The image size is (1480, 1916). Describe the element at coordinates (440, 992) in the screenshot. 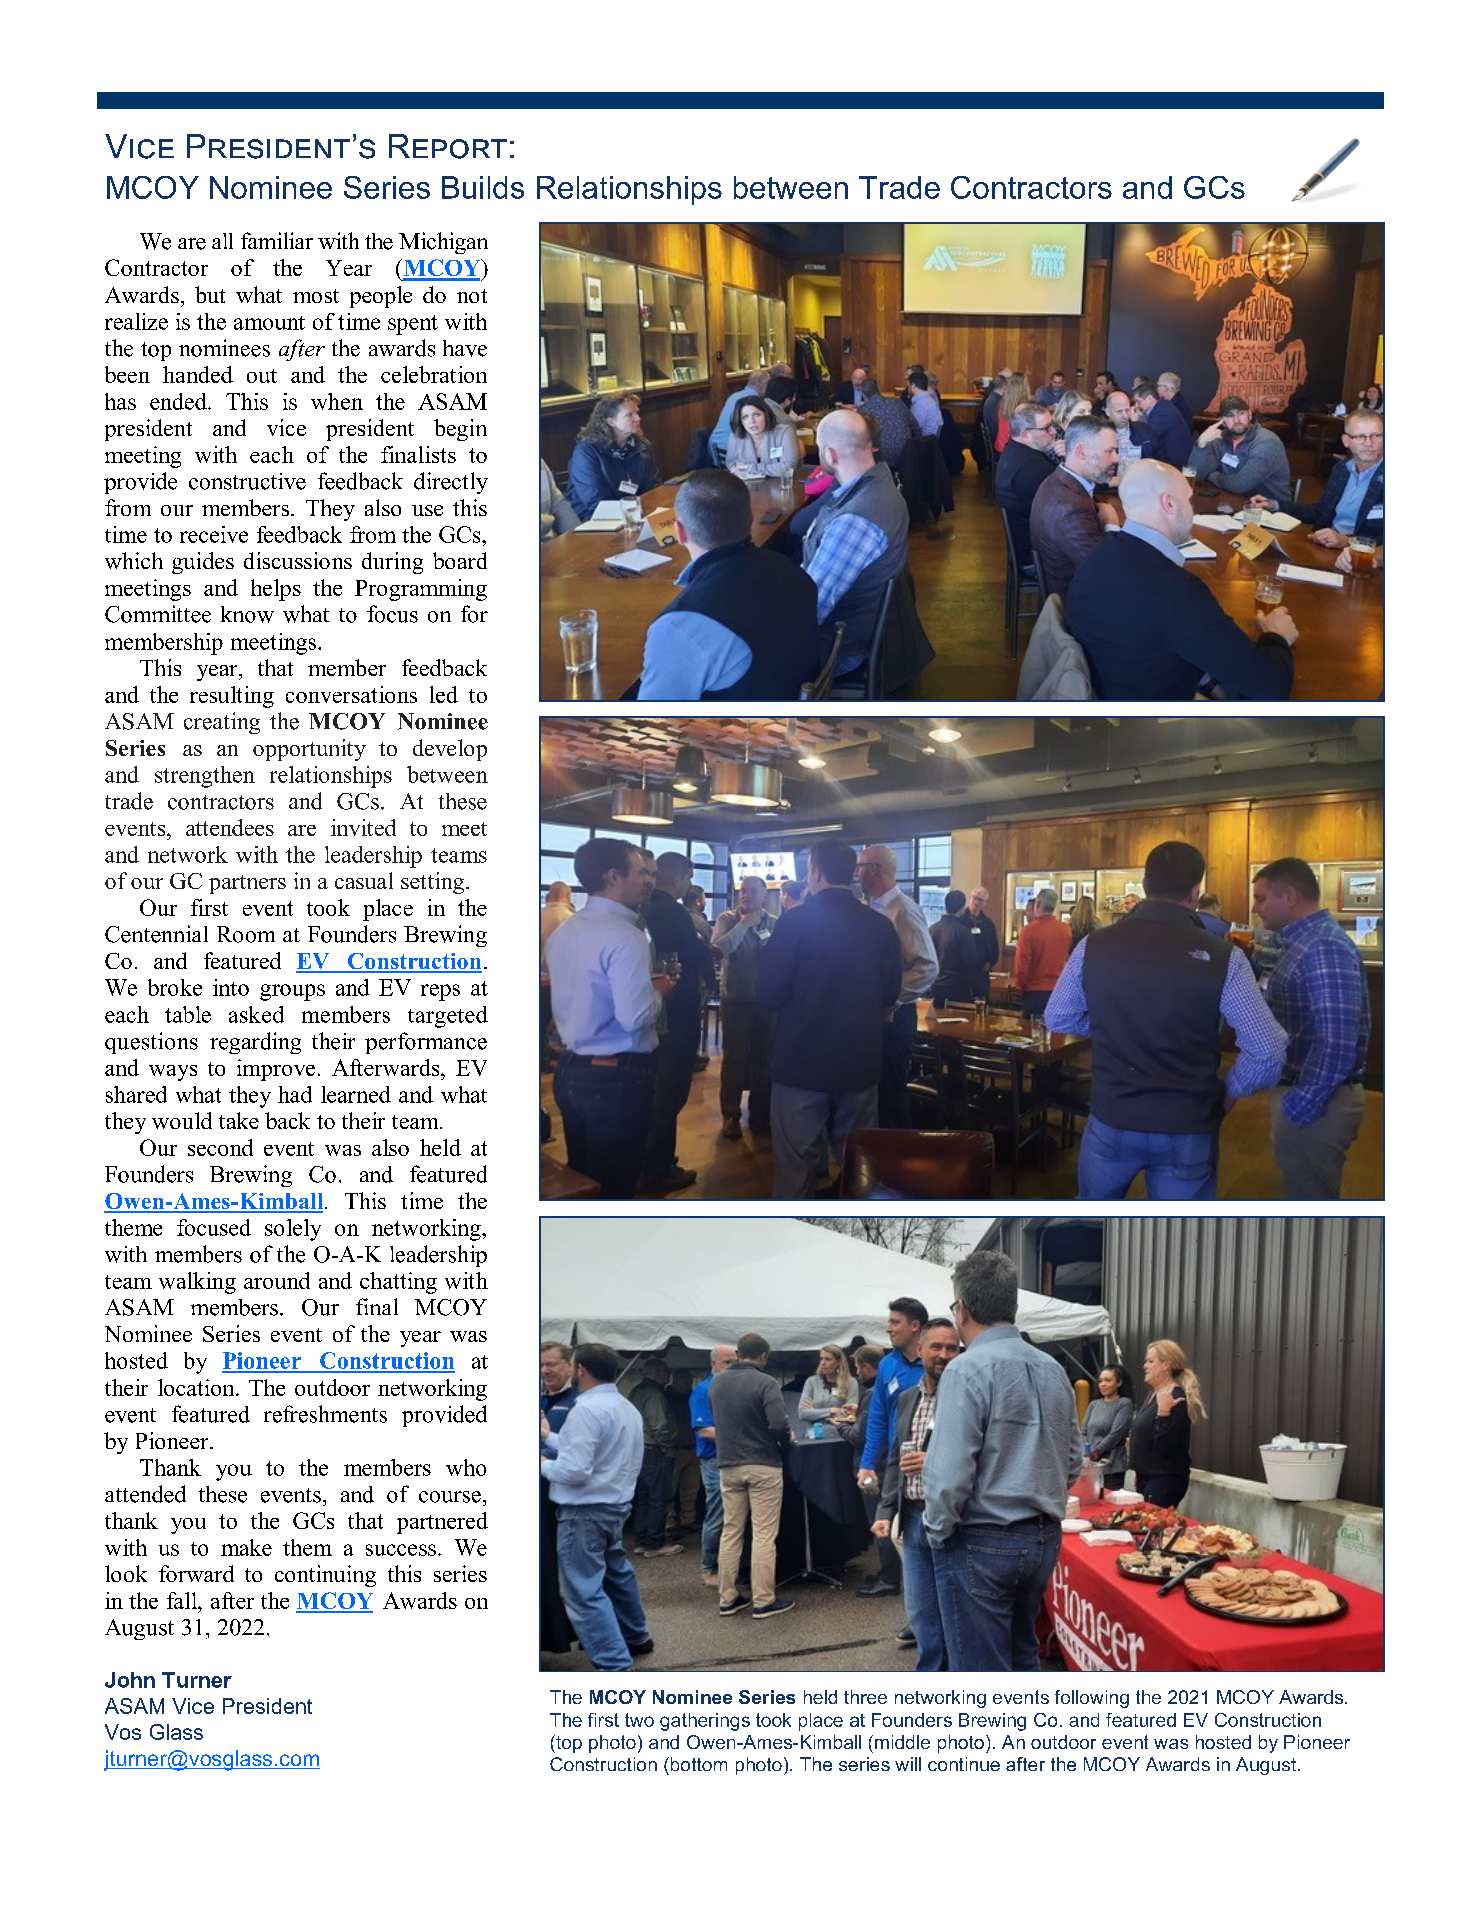

I see `reps` at that location.
